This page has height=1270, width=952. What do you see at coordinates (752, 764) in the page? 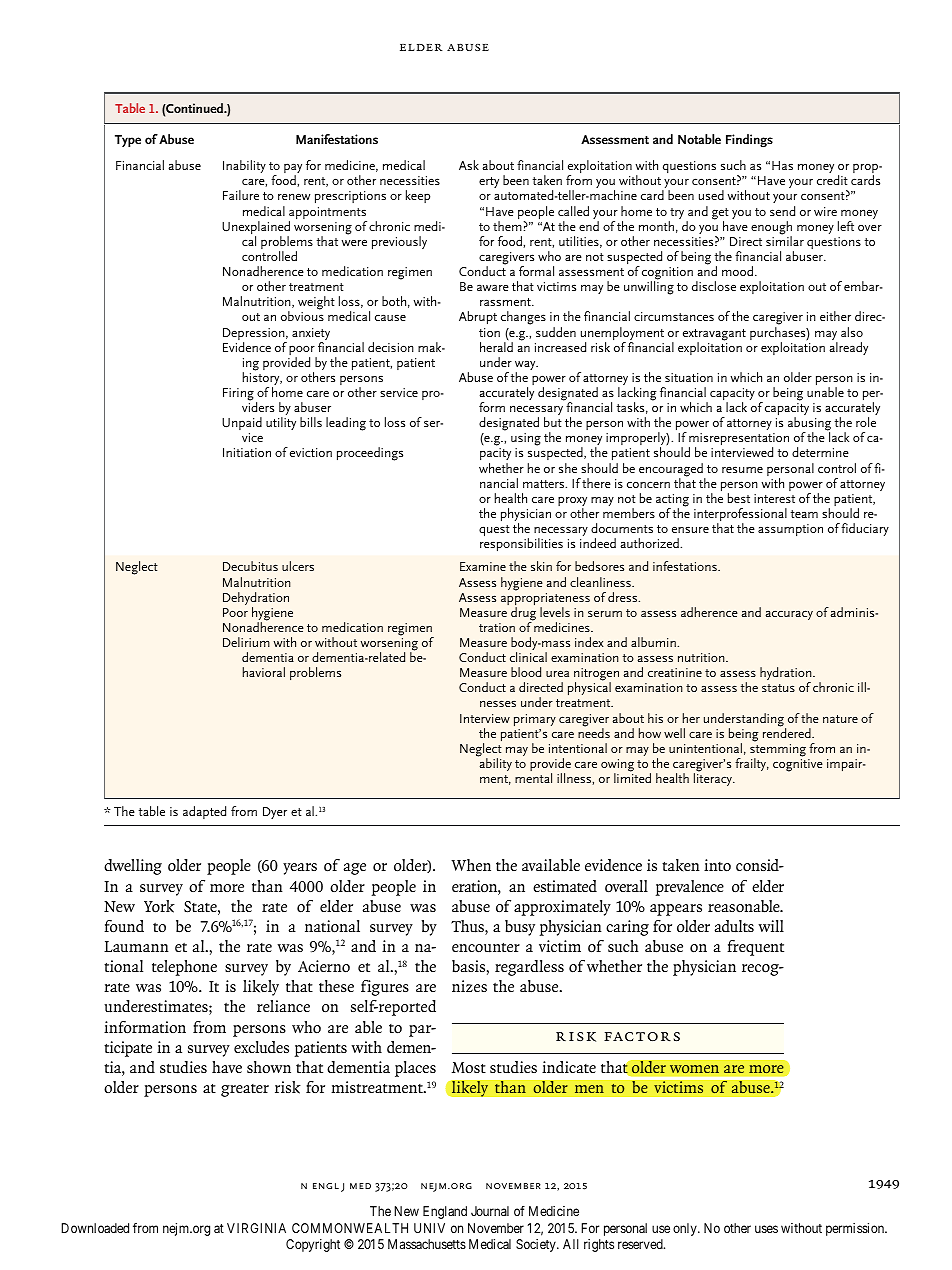
I see `frailty` at bounding box center [752, 764].
